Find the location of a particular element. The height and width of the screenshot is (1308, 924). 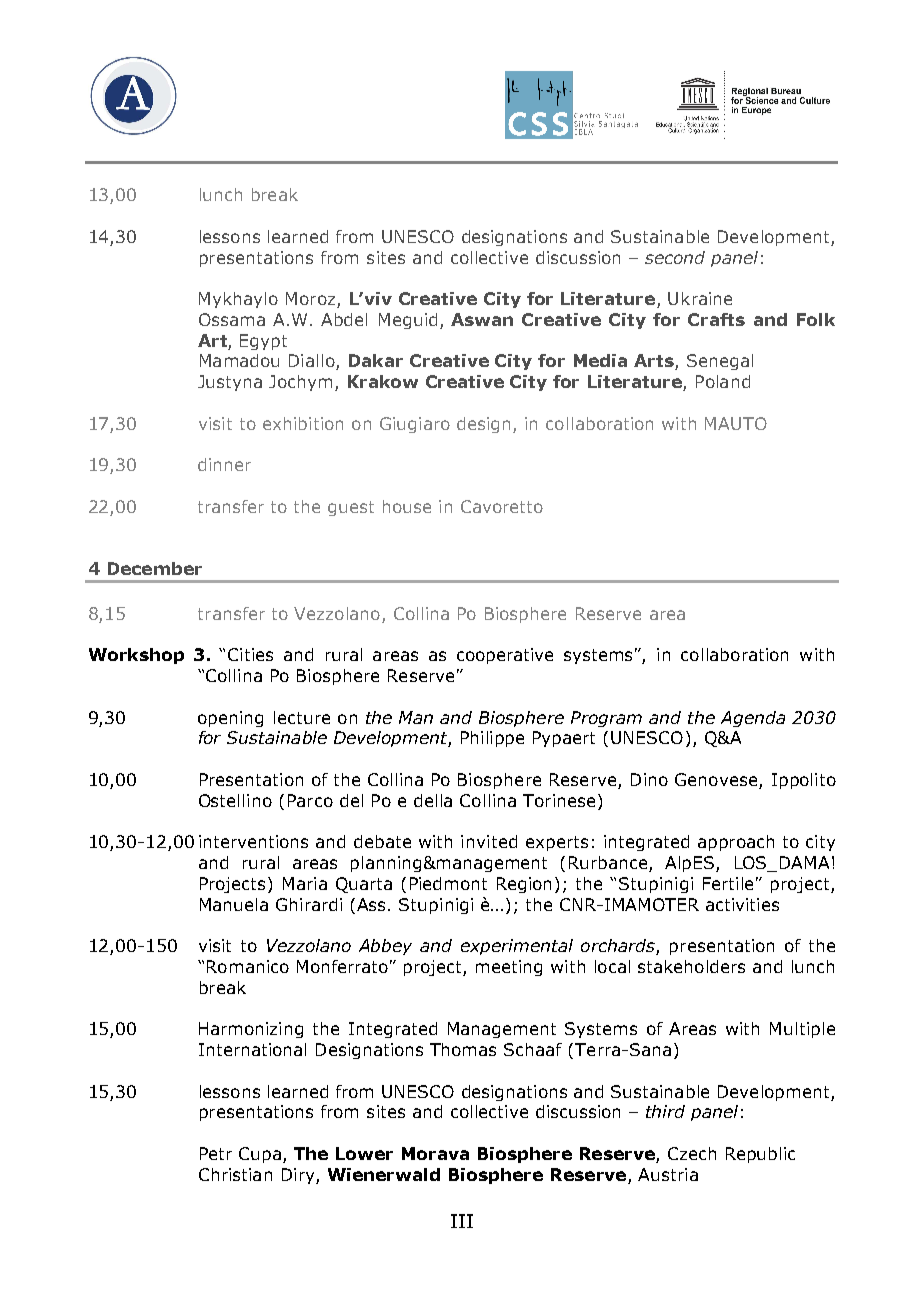

house is located at coordinates (407, 506).
